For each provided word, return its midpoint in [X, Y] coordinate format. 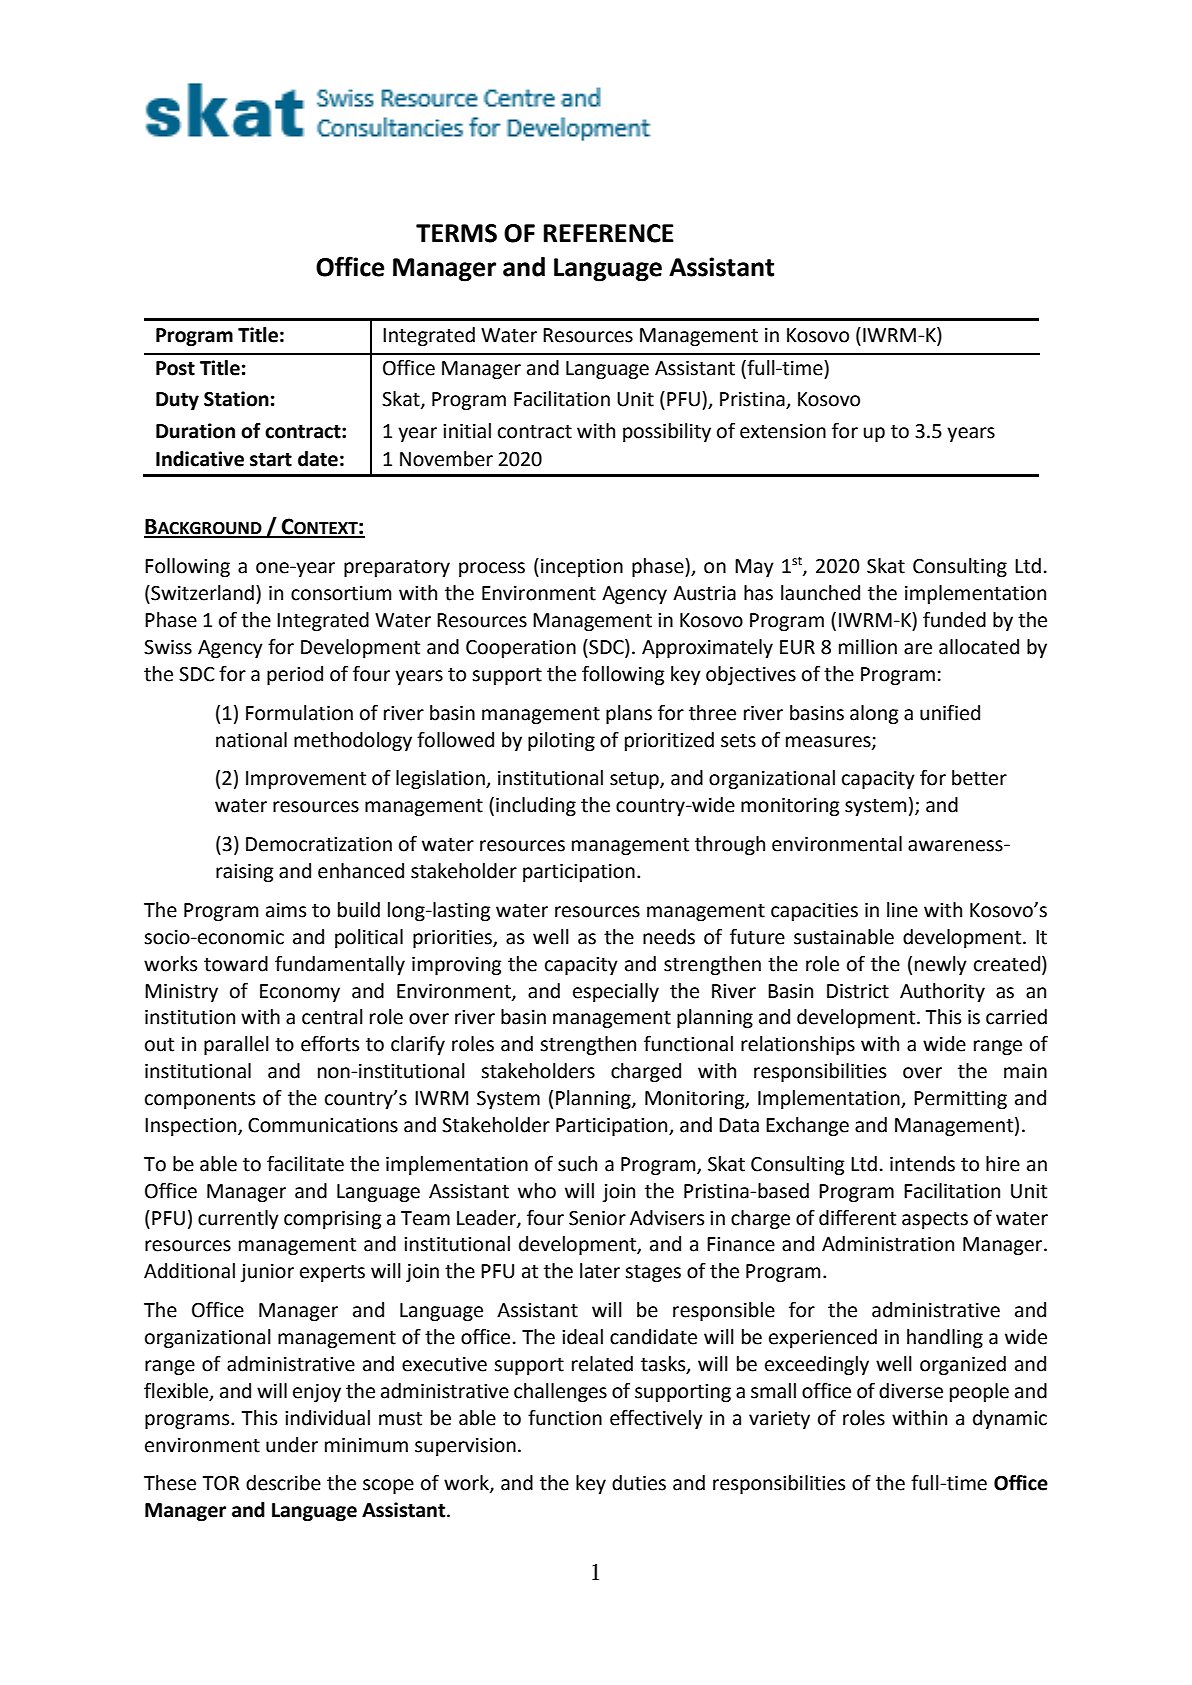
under [292, 1445]
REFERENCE [609, 233]
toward [236, 964]
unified [950, 713]
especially [616, 992]
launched [820, 593]
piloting [561, 741]
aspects [935, 1220]
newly [941, 965]
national [251, 740]
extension [783, 431]
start [271, 460]
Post [175, 368]
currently [238, 1219]
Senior [597, 1218]
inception [582, 568]
